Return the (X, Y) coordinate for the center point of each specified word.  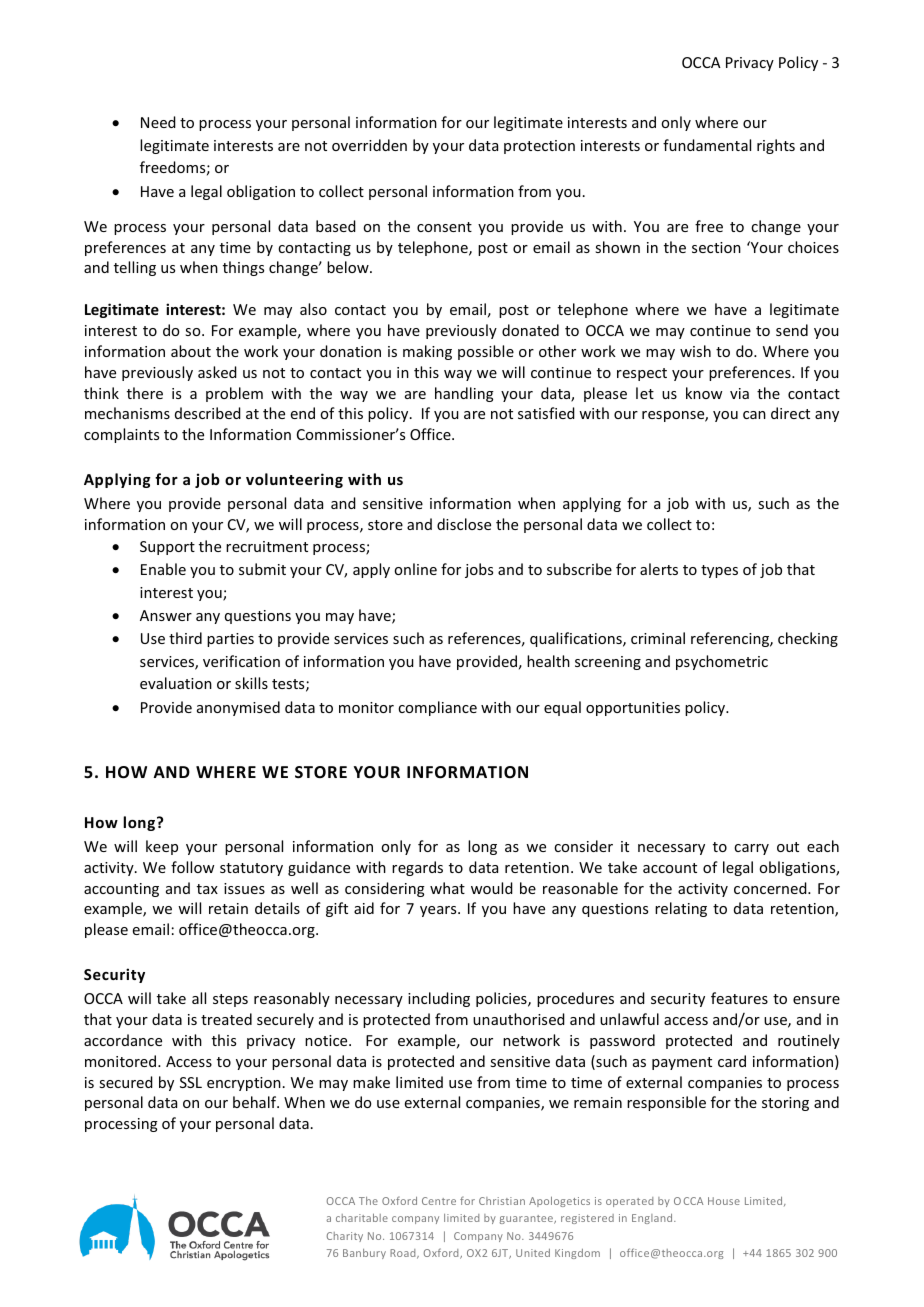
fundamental (707, 145)
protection (539, 147)
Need (158, 122)
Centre (439, 1201)
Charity (345, 1237)
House (724, 1201)
